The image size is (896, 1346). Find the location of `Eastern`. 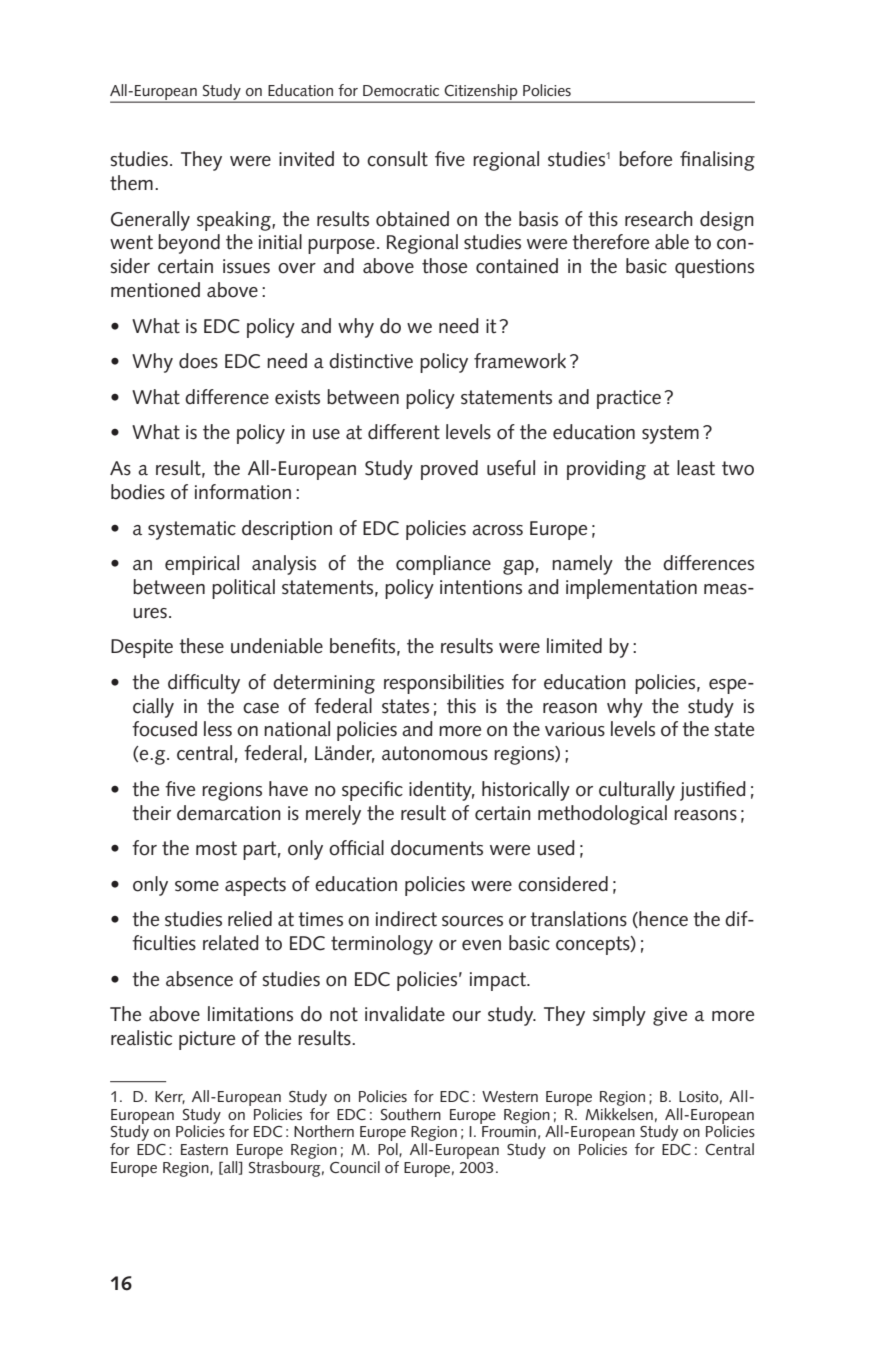

Eastern is located at coordinates (204, 1149).
